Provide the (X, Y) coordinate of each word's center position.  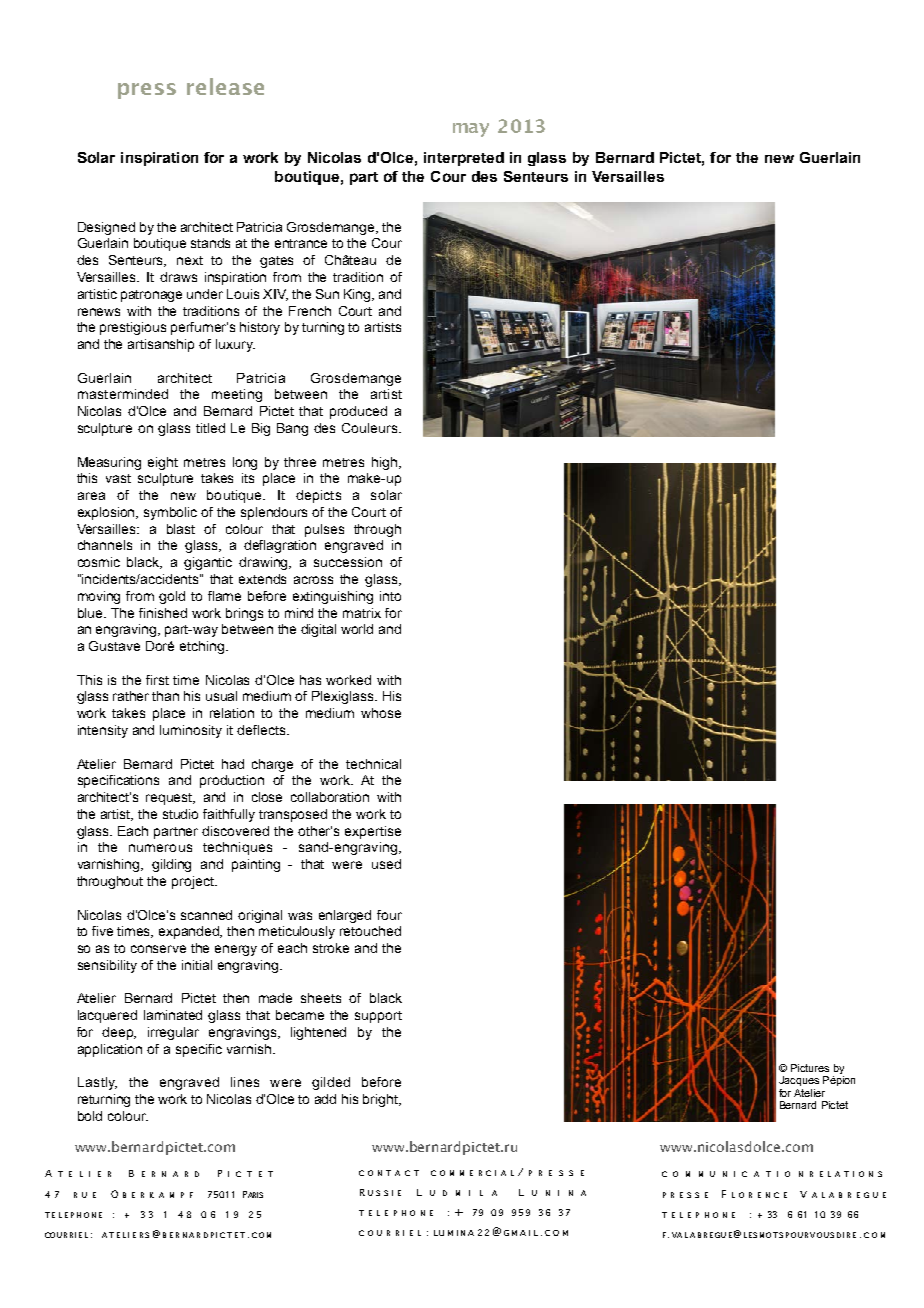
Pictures (810, 1068)
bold (90, 1116)
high (386, 463)
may (471, 130)
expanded (190, 932)
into (390, 596)
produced (358, 412)
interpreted (464, 159)
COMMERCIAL (472, 1173)
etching (203, 647)
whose (381, 713)
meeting (237, 395)
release (225, 86)
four (389, 915)
